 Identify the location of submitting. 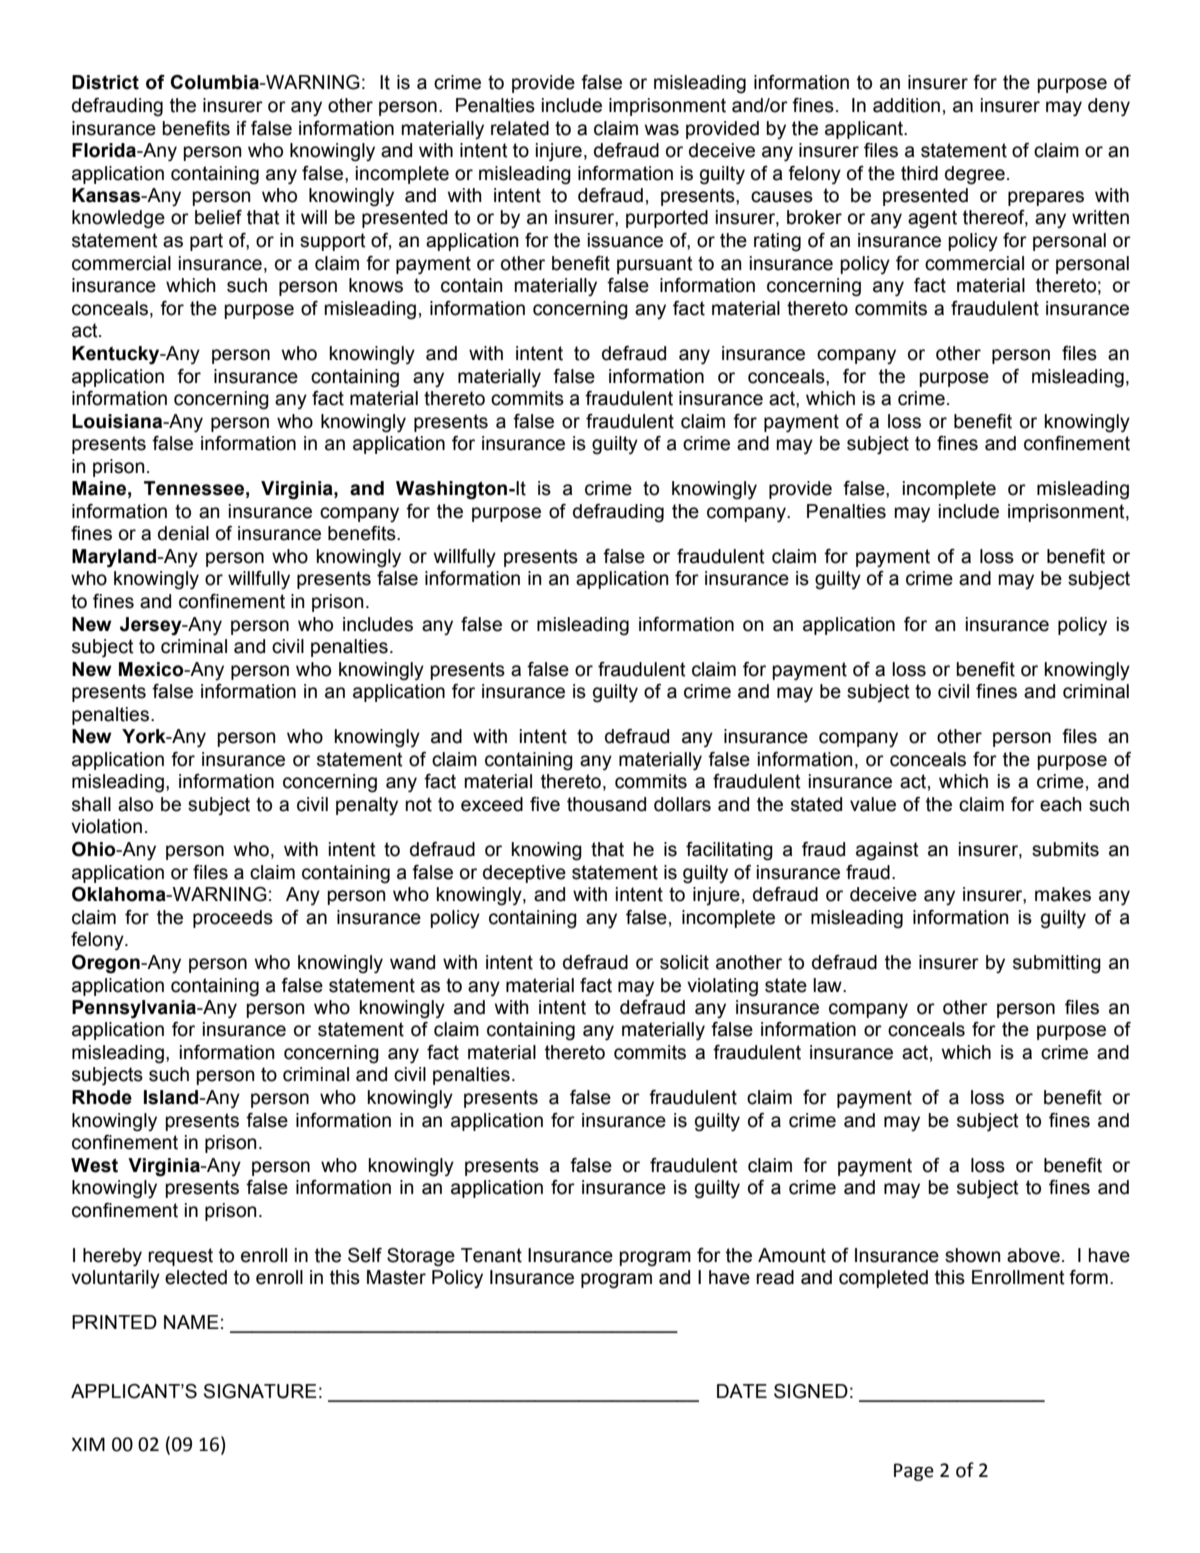
(1057, 964).
